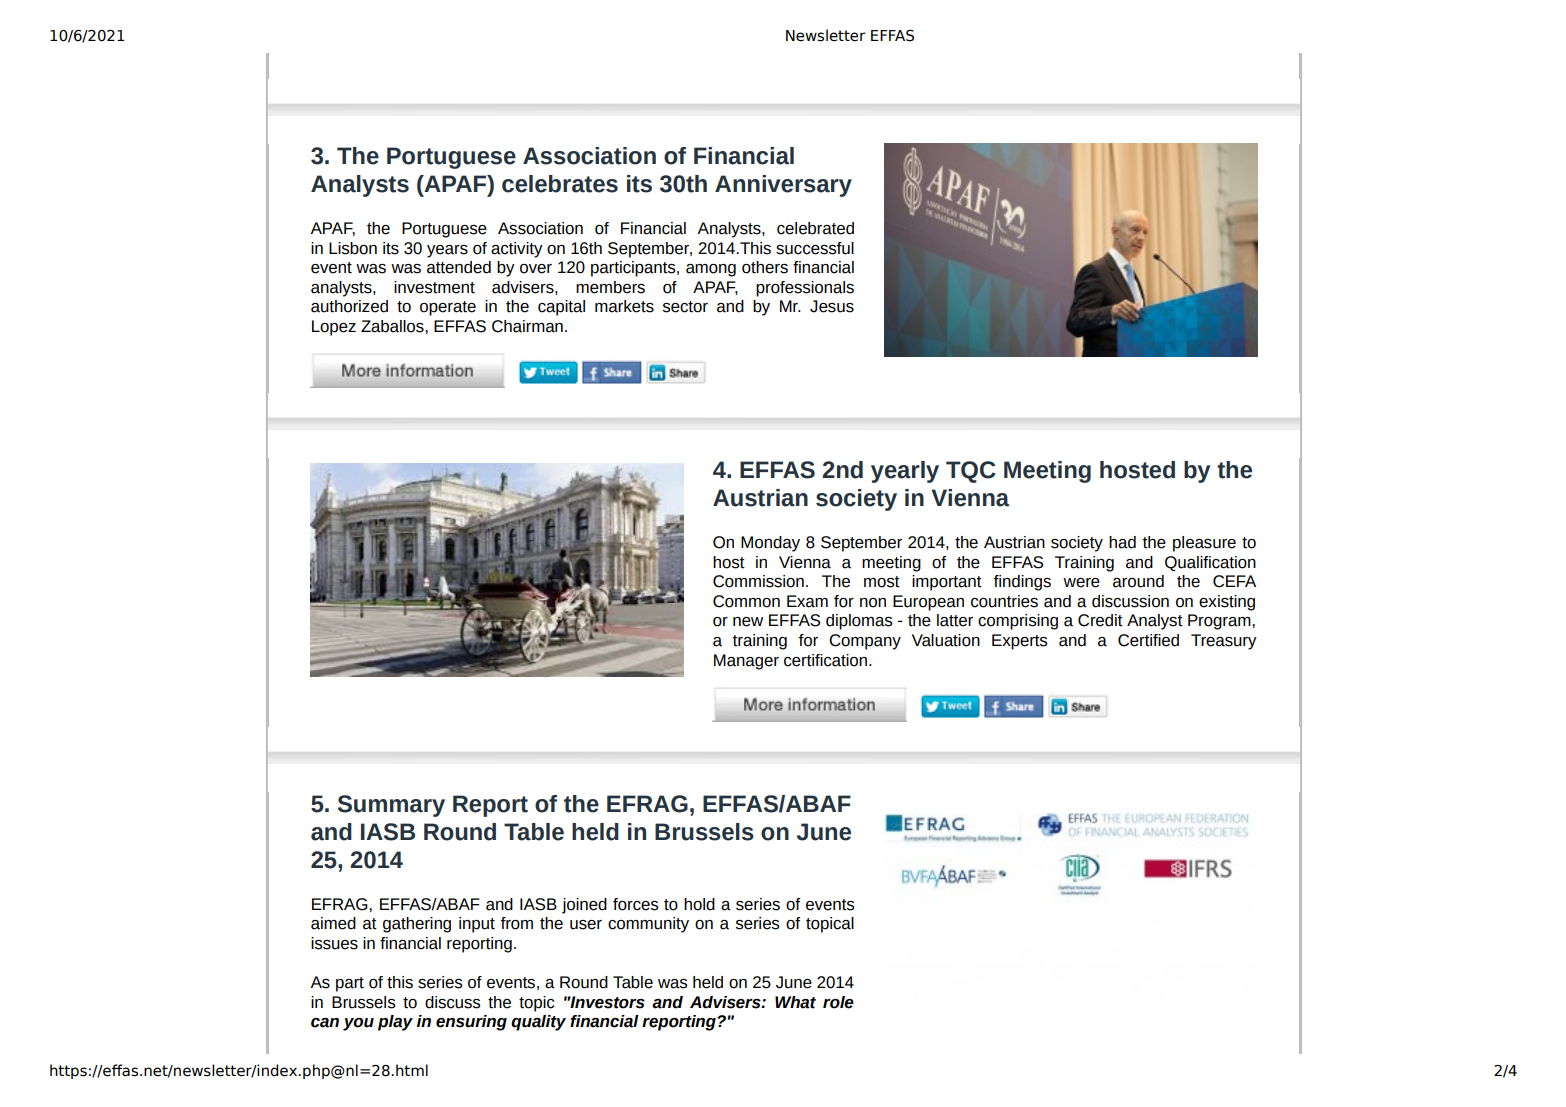  What do you see at coordinates (905, 472) in the screenshot?
I see `yearly` at bounding box center [905, 472].
